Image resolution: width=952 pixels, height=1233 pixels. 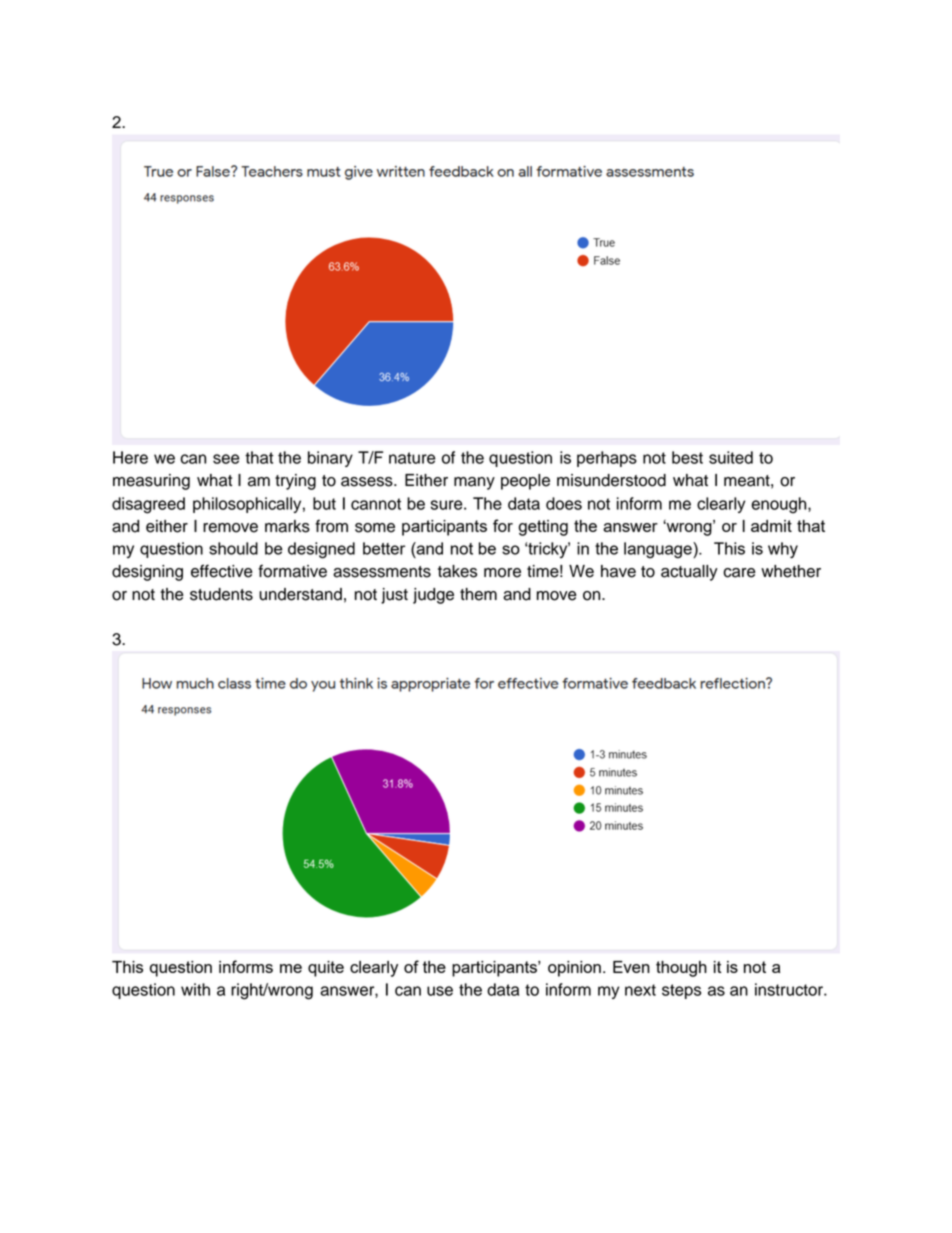 I want to click on opinion, so click(x=574, y=969).
